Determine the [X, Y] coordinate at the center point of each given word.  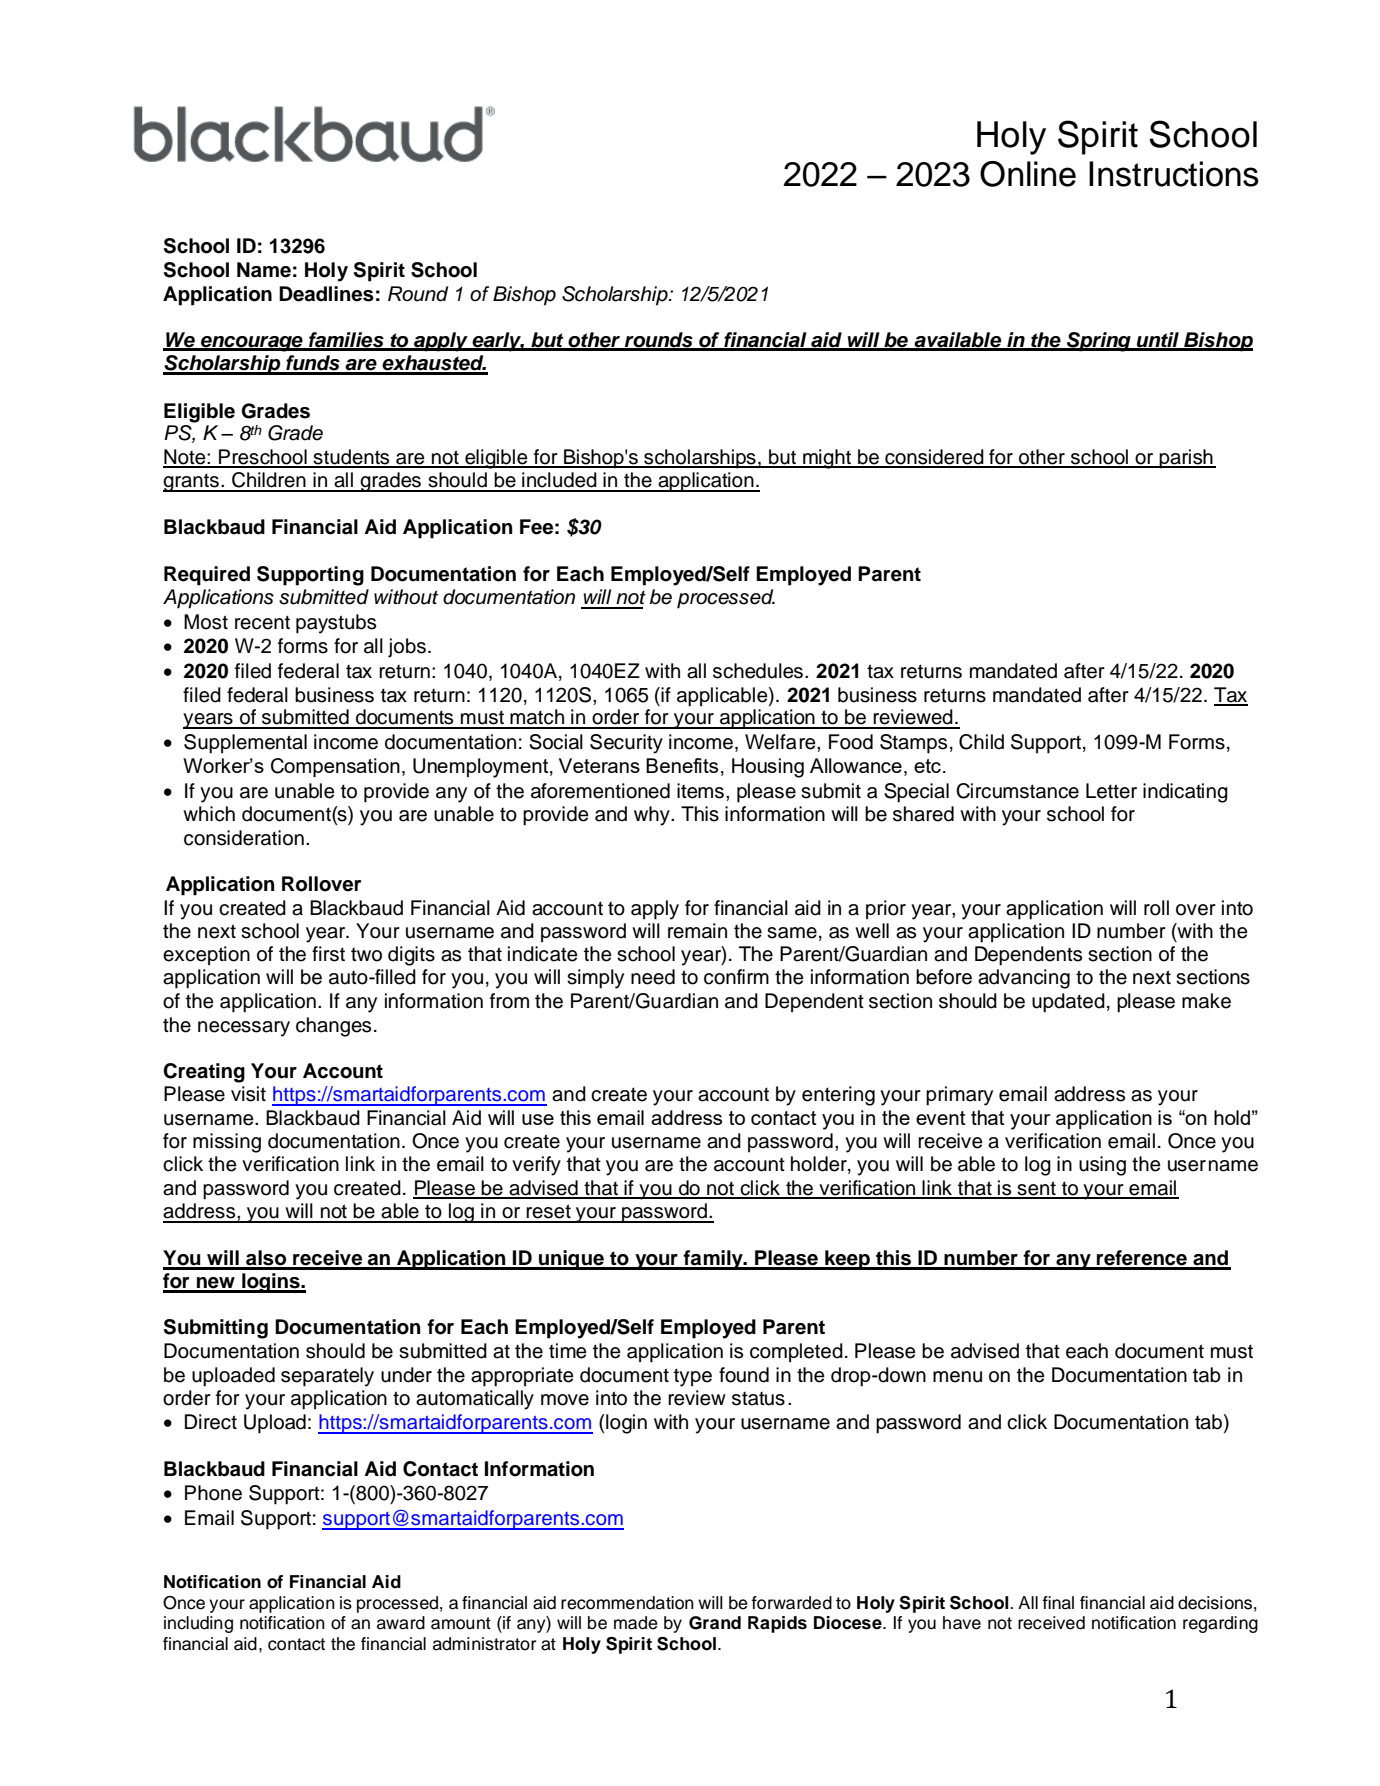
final [1058, 1603]
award [401, 1623]
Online [1028, 174]
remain [697, 931]
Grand [715, 1623]
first [328, 954]
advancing [1024, 979]
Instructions [1174, 174]
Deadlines [326, 294]
